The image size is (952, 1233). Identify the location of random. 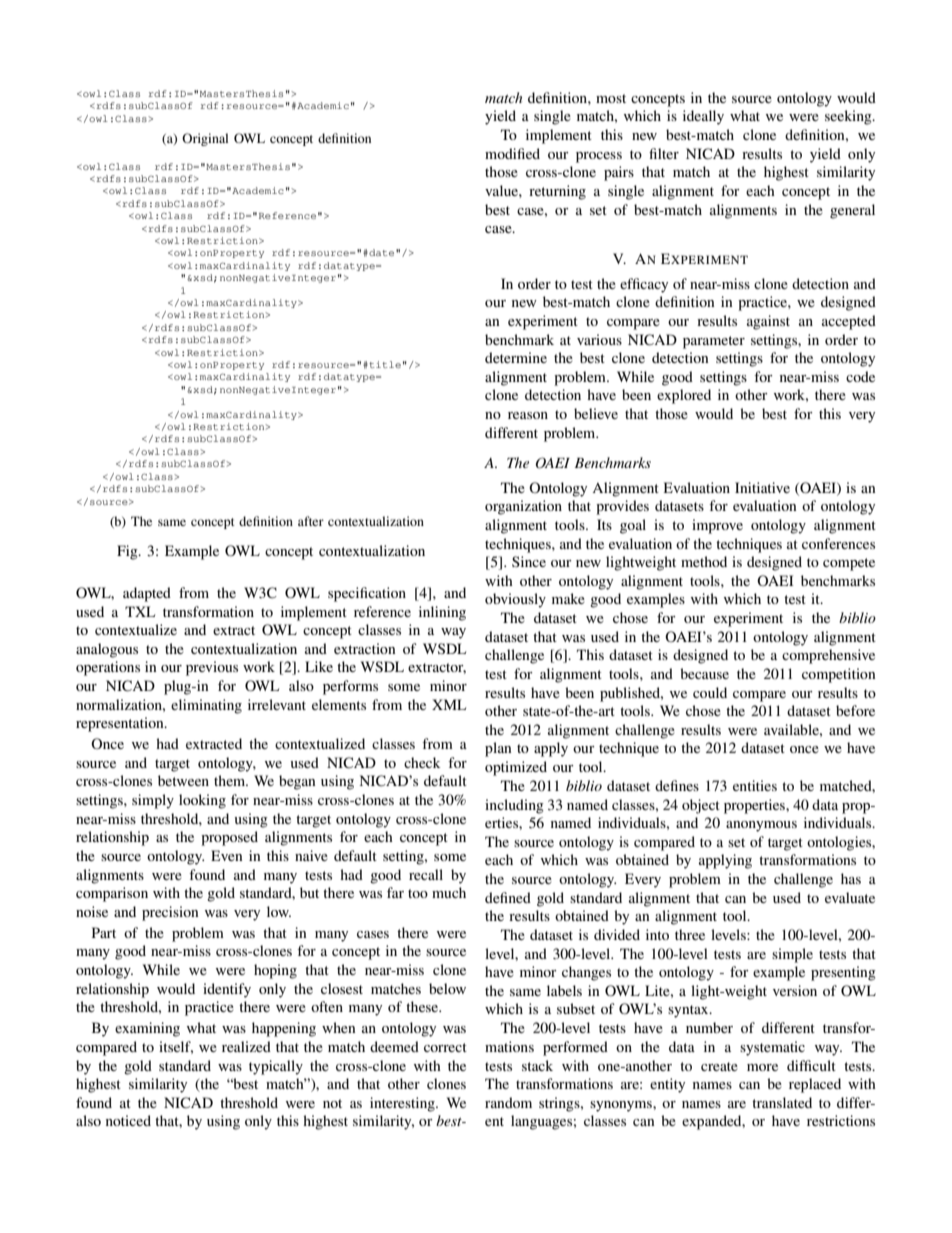
(508, 1102).
